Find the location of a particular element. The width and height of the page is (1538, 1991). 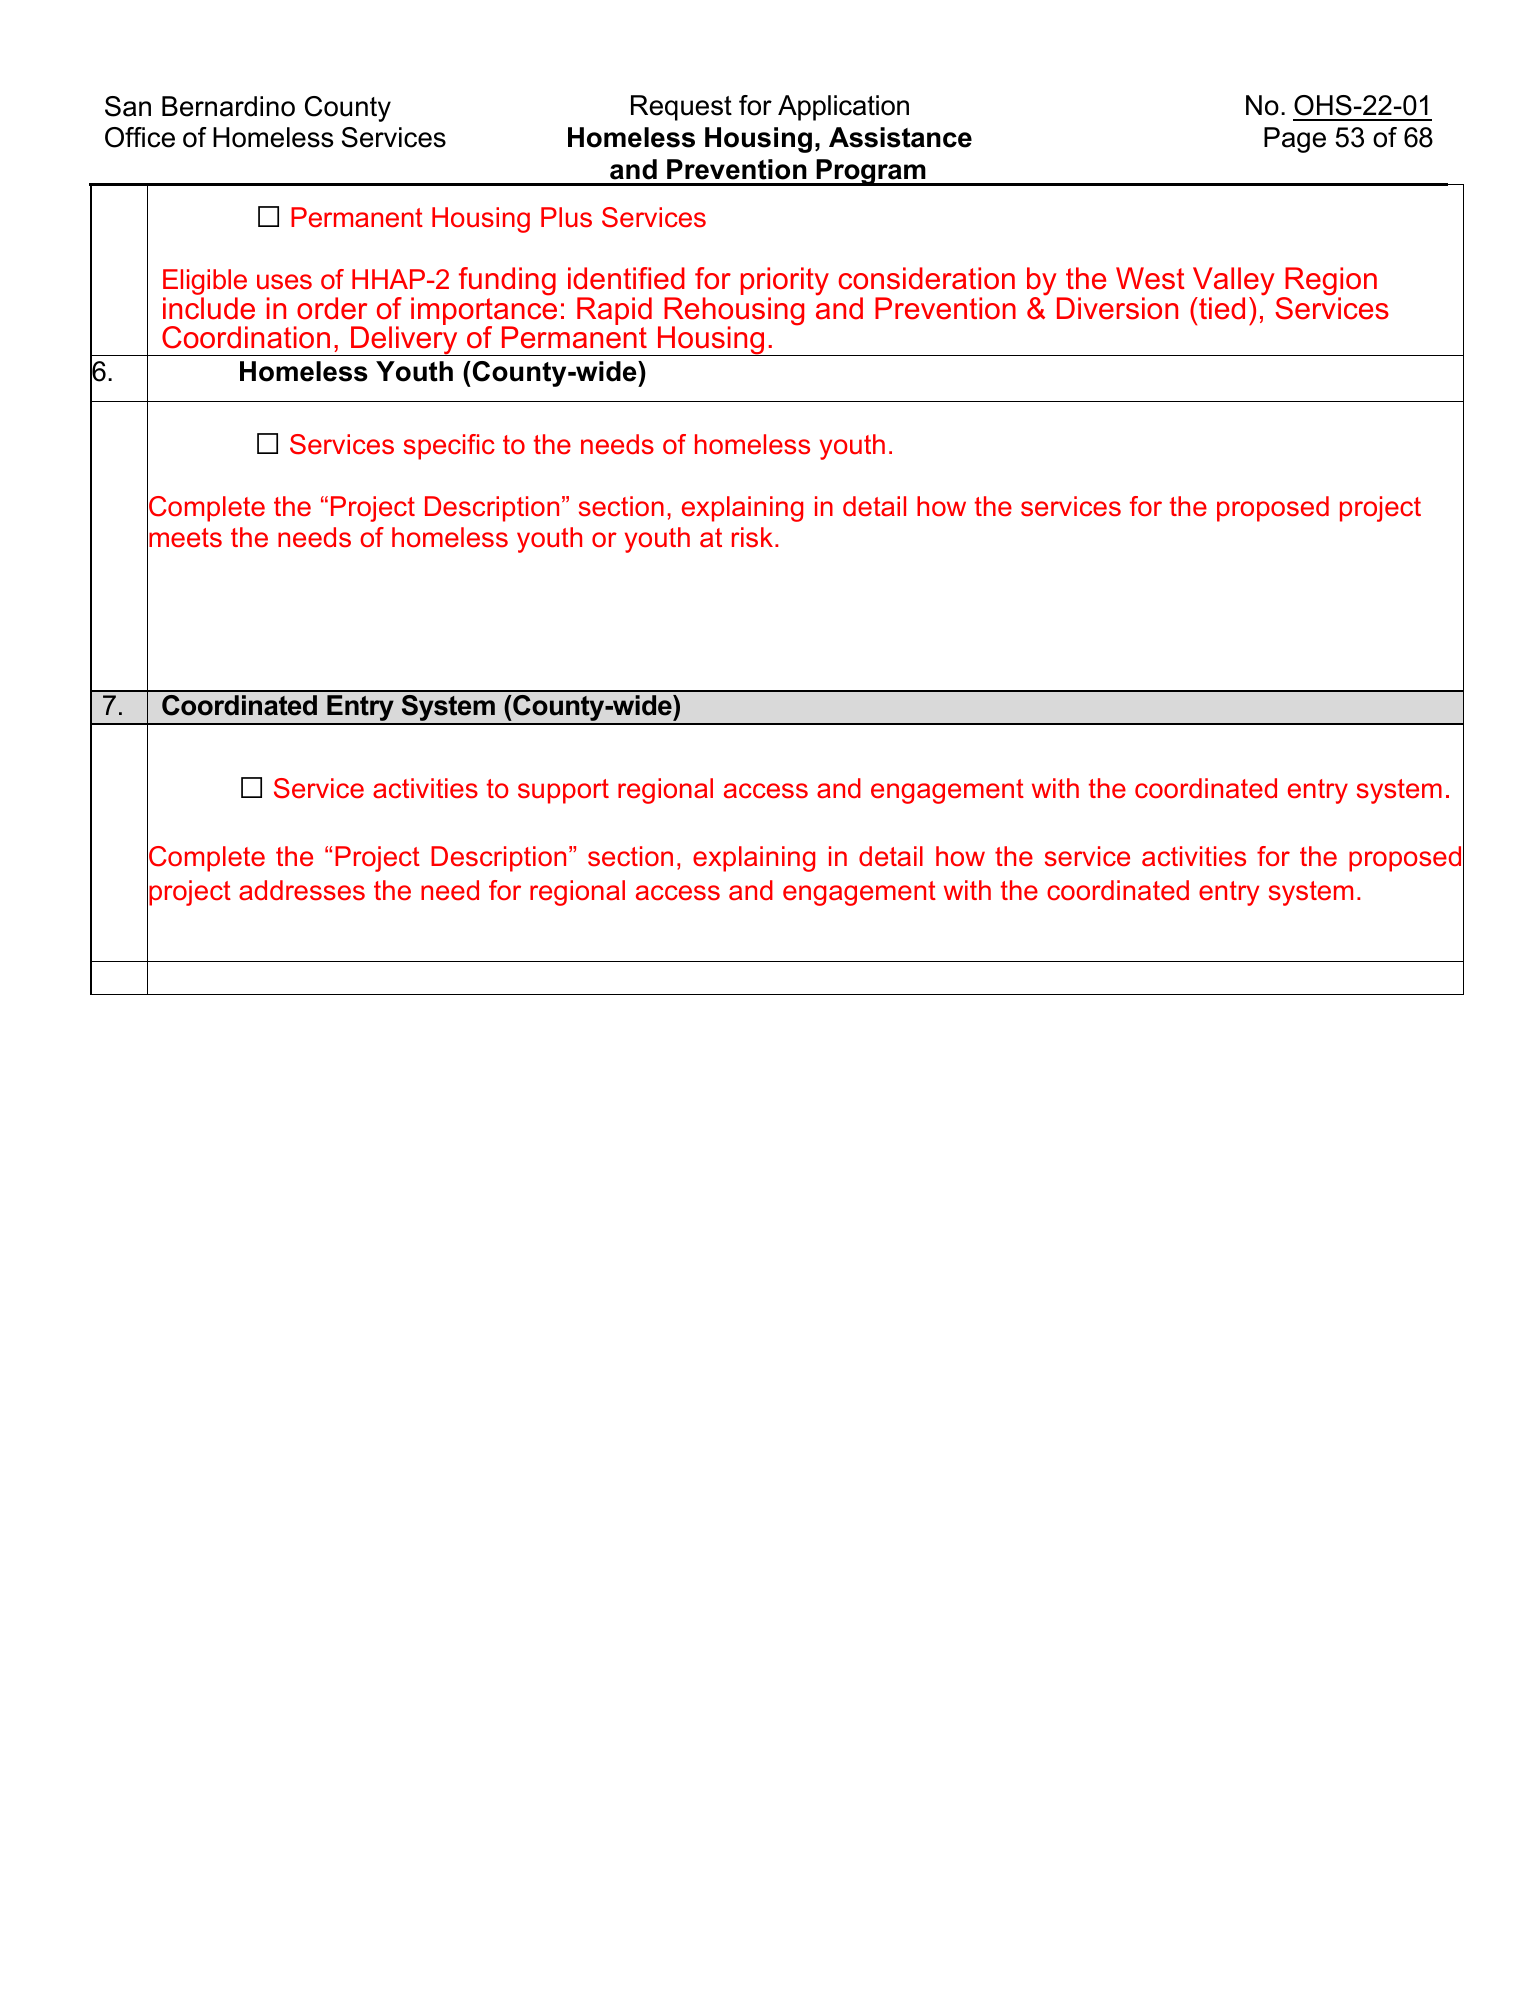

addresses is located at coordinates (302, 890).
